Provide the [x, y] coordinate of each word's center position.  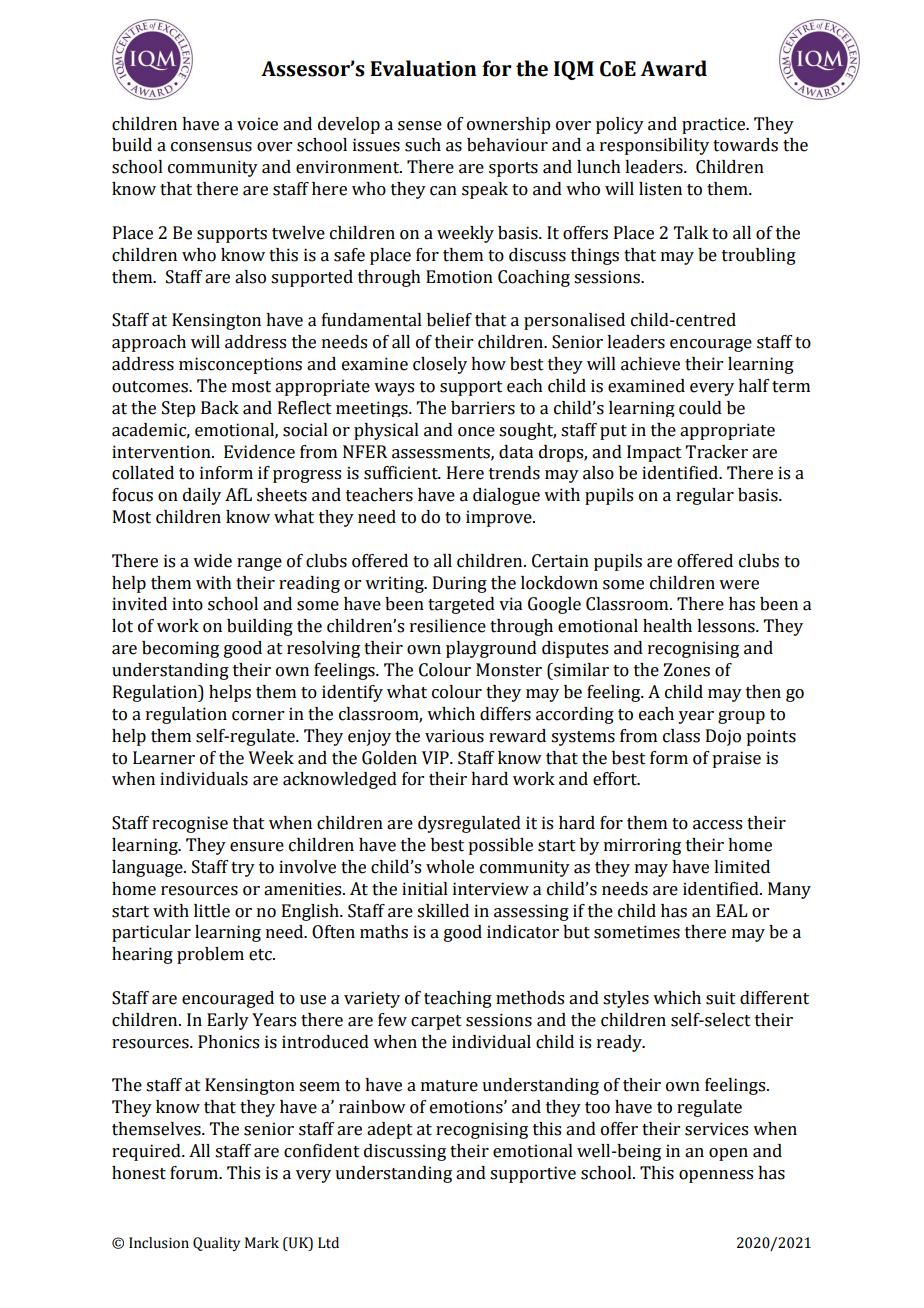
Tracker [717, 452]
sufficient [402, 473]
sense [420, 126]
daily [202, 496]
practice [715, 125]
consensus [211, 147]
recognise [190, 824]
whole [450, 867]
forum [195, 1173]
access [717, 825]
